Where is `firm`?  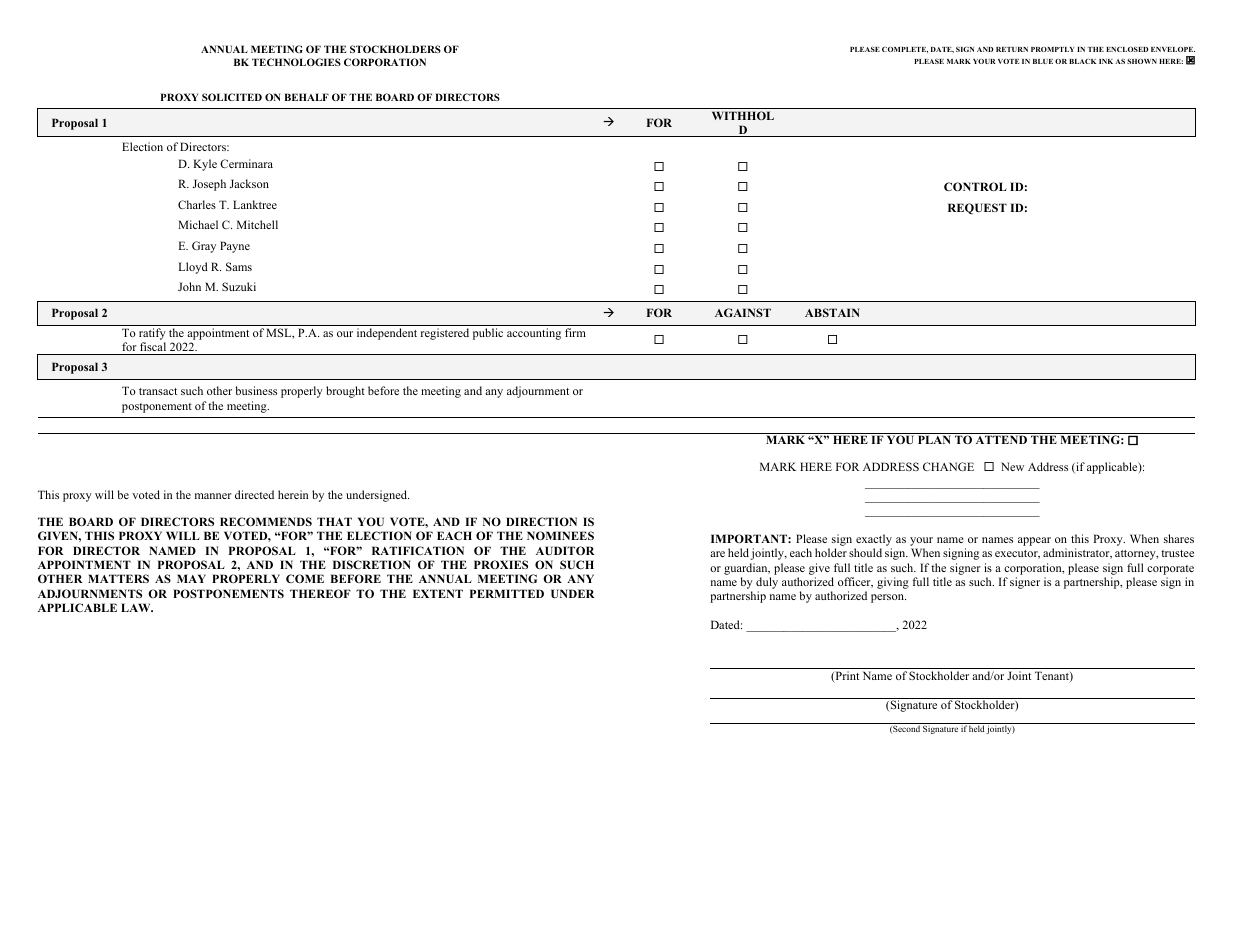
firm is located at coordinates (575, 332).
